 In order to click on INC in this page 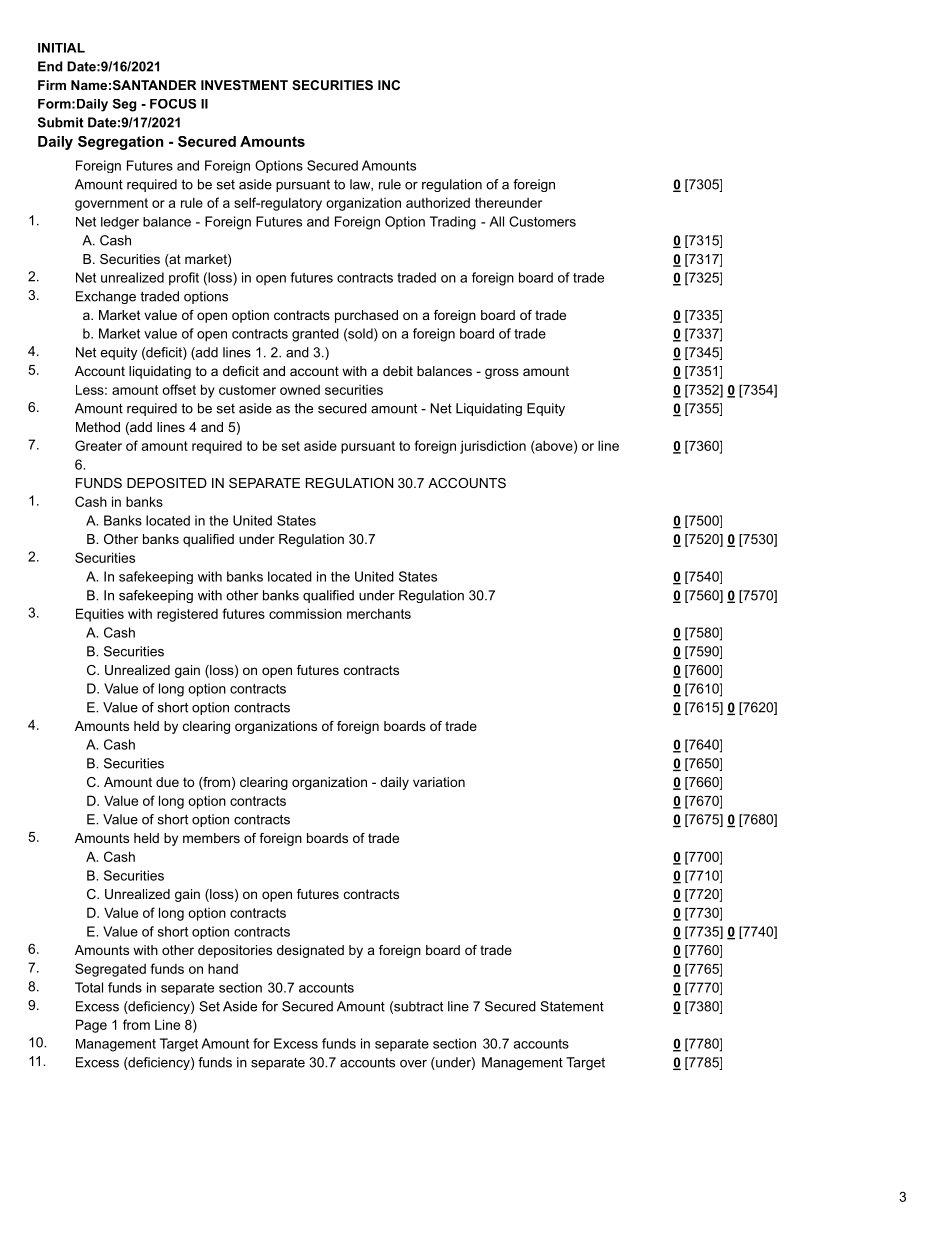, I will do `click(389, 85)`.
